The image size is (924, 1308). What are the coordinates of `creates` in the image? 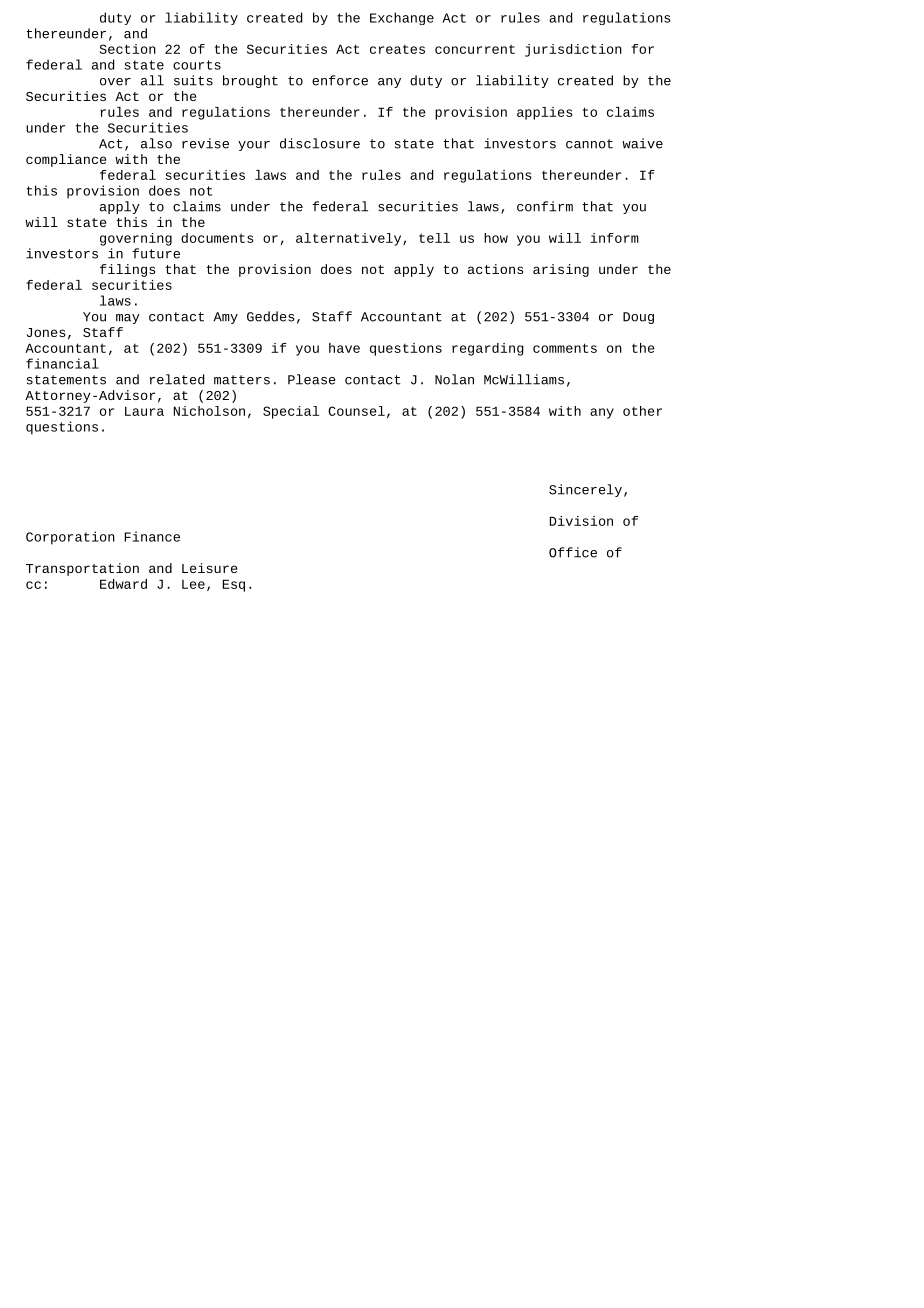 It's located at (397, 49).
